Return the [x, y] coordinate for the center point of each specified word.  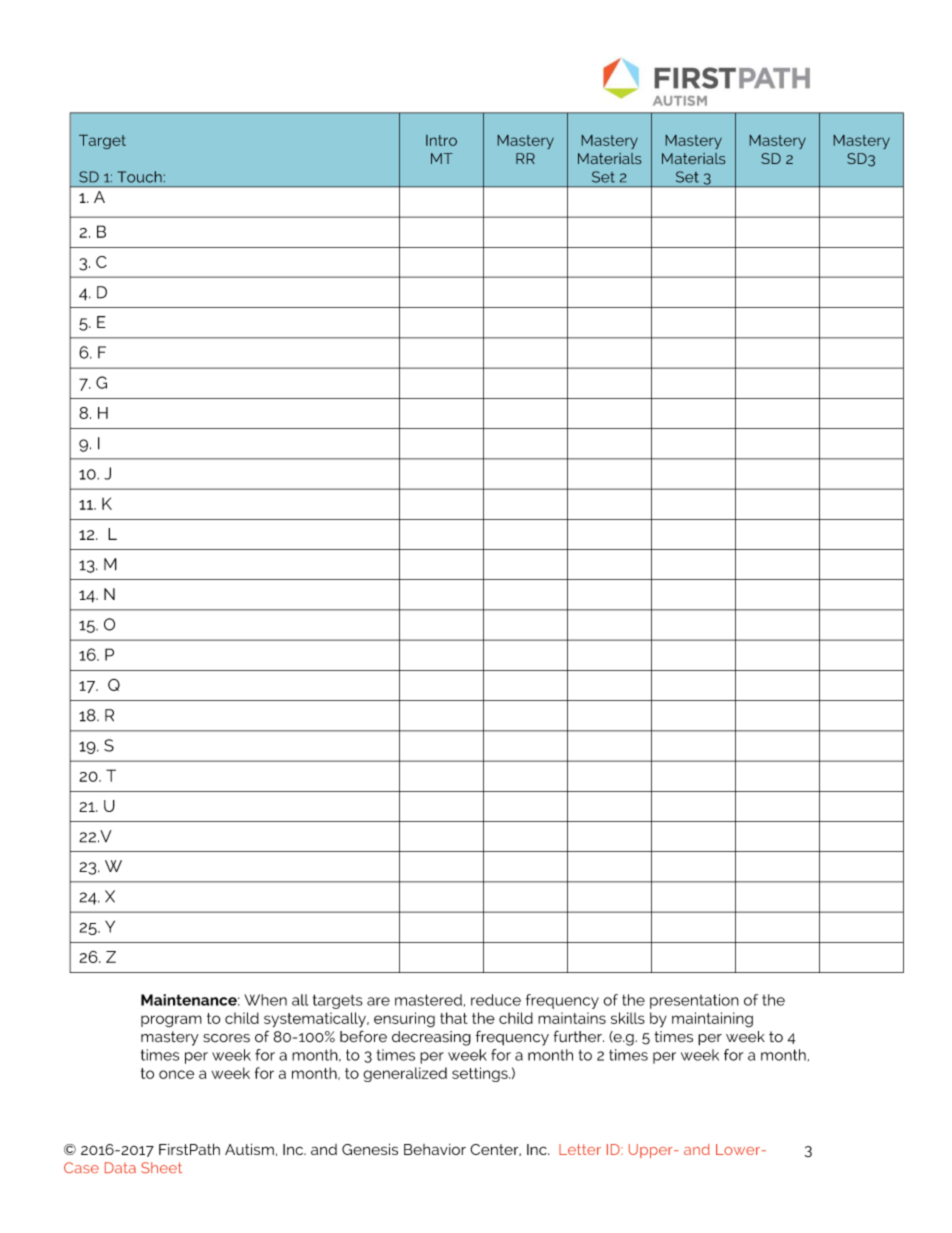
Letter [580, 1149]
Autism [249, 1149]
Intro [441, 140]
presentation [694, 1001]
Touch [140, 177]
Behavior [435, 1149]
